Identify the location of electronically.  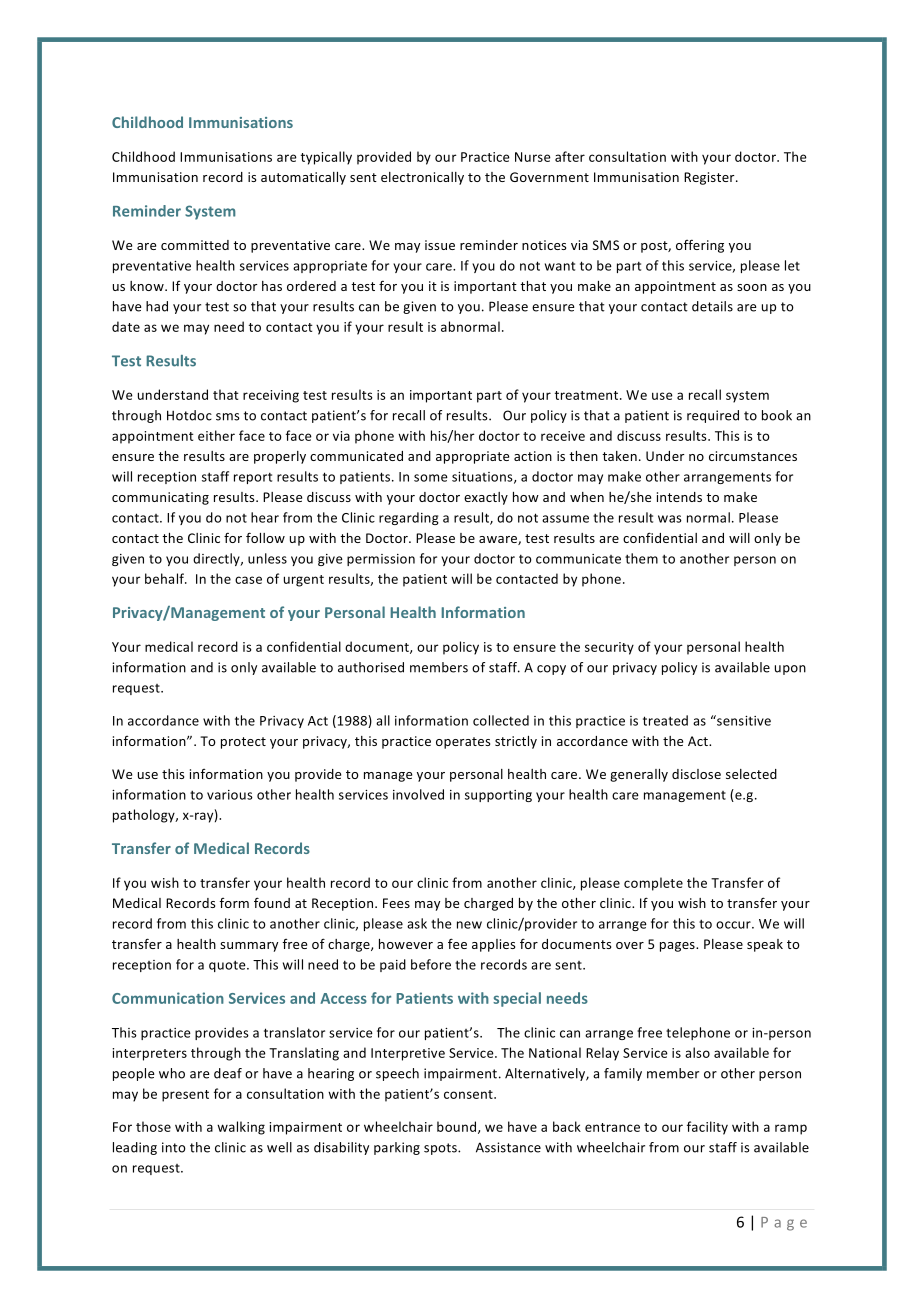
(422, 178).
